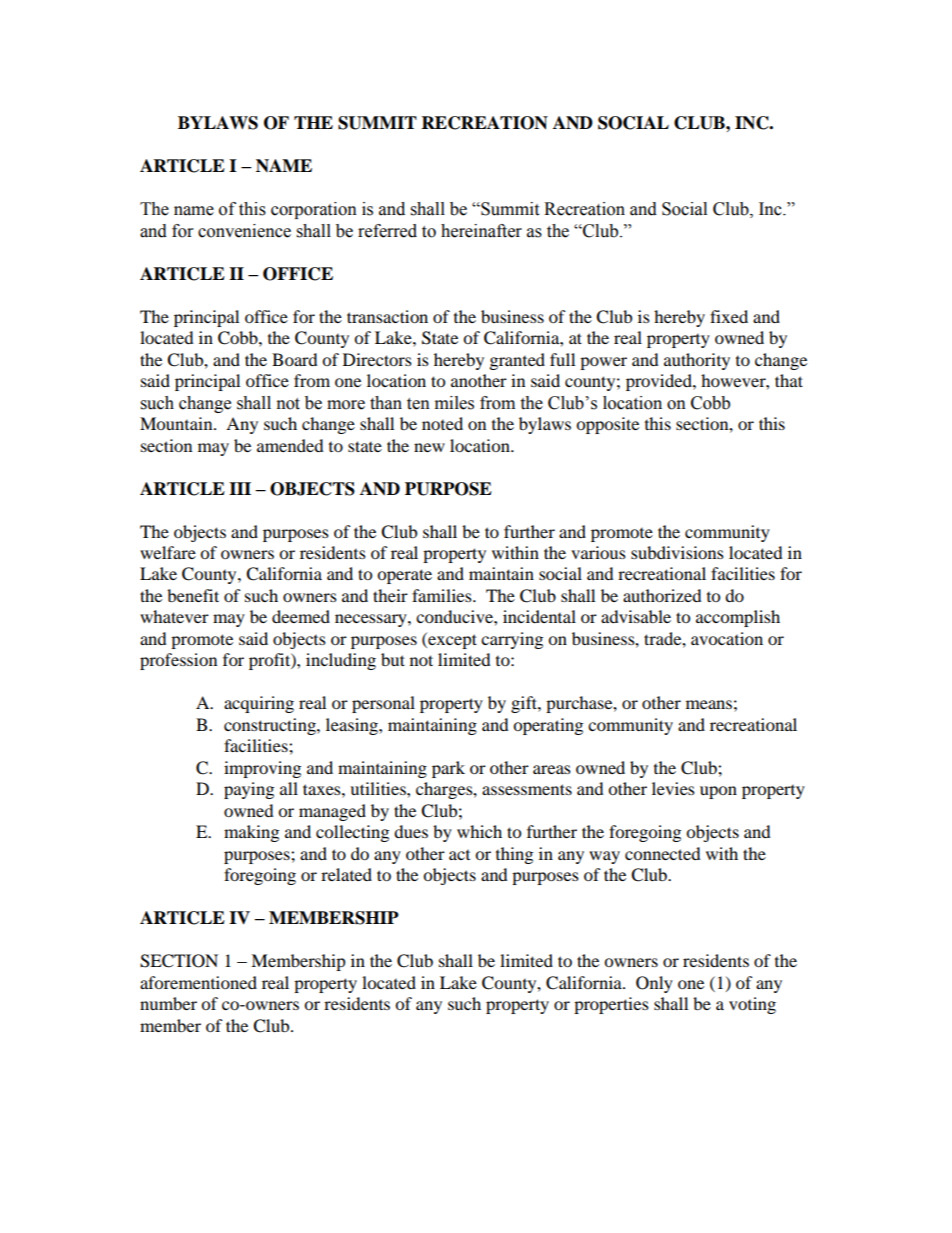 Image resolution: width=952 pixels, height=1233 pixels. I want to click on connected, so click(663, 853).
